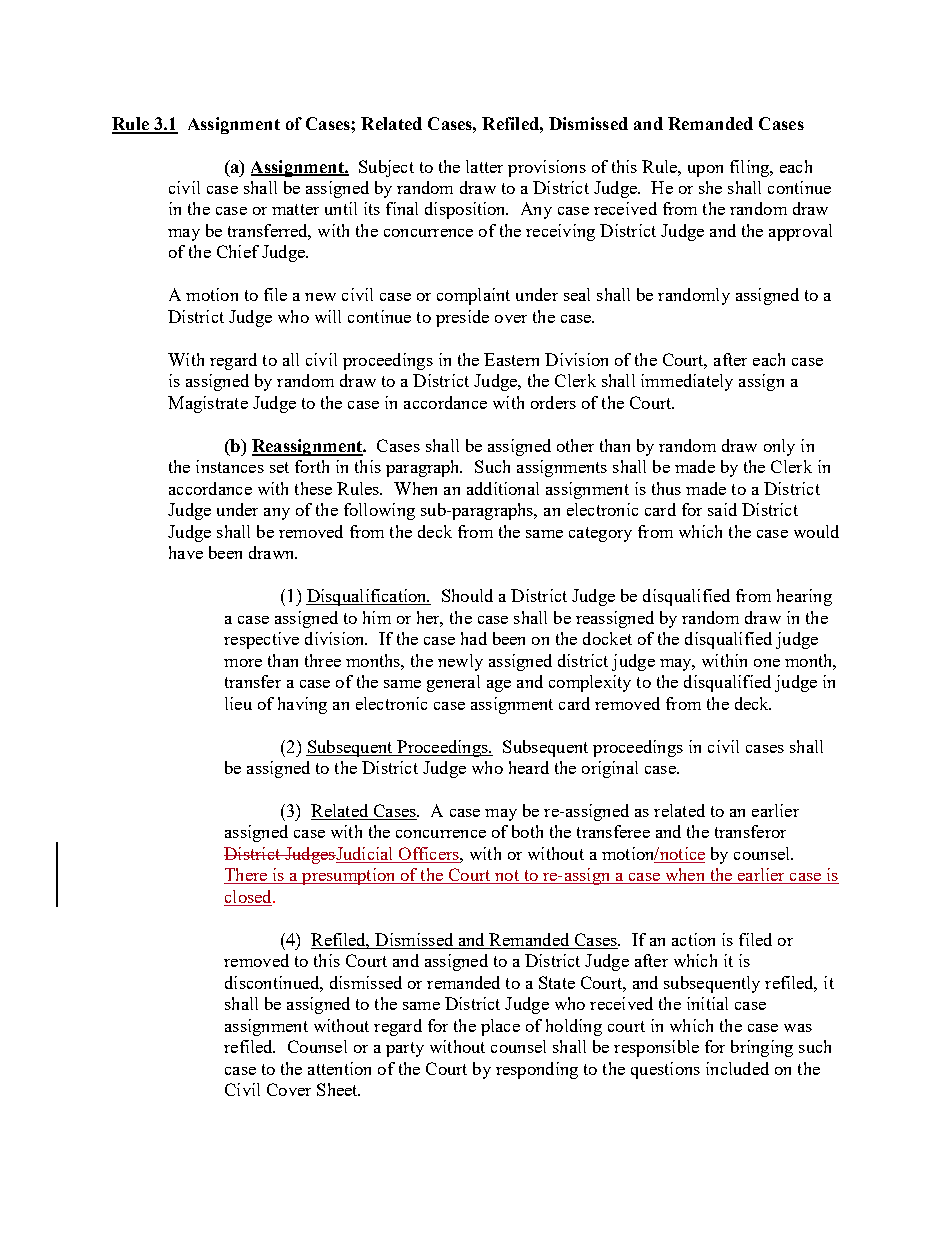 Image resolution: width=952 pixels, height=1233 pixels. What do you see at coordinates (767, 663) in the screenshot?
I see `one` at bounding box center [767, 663].
